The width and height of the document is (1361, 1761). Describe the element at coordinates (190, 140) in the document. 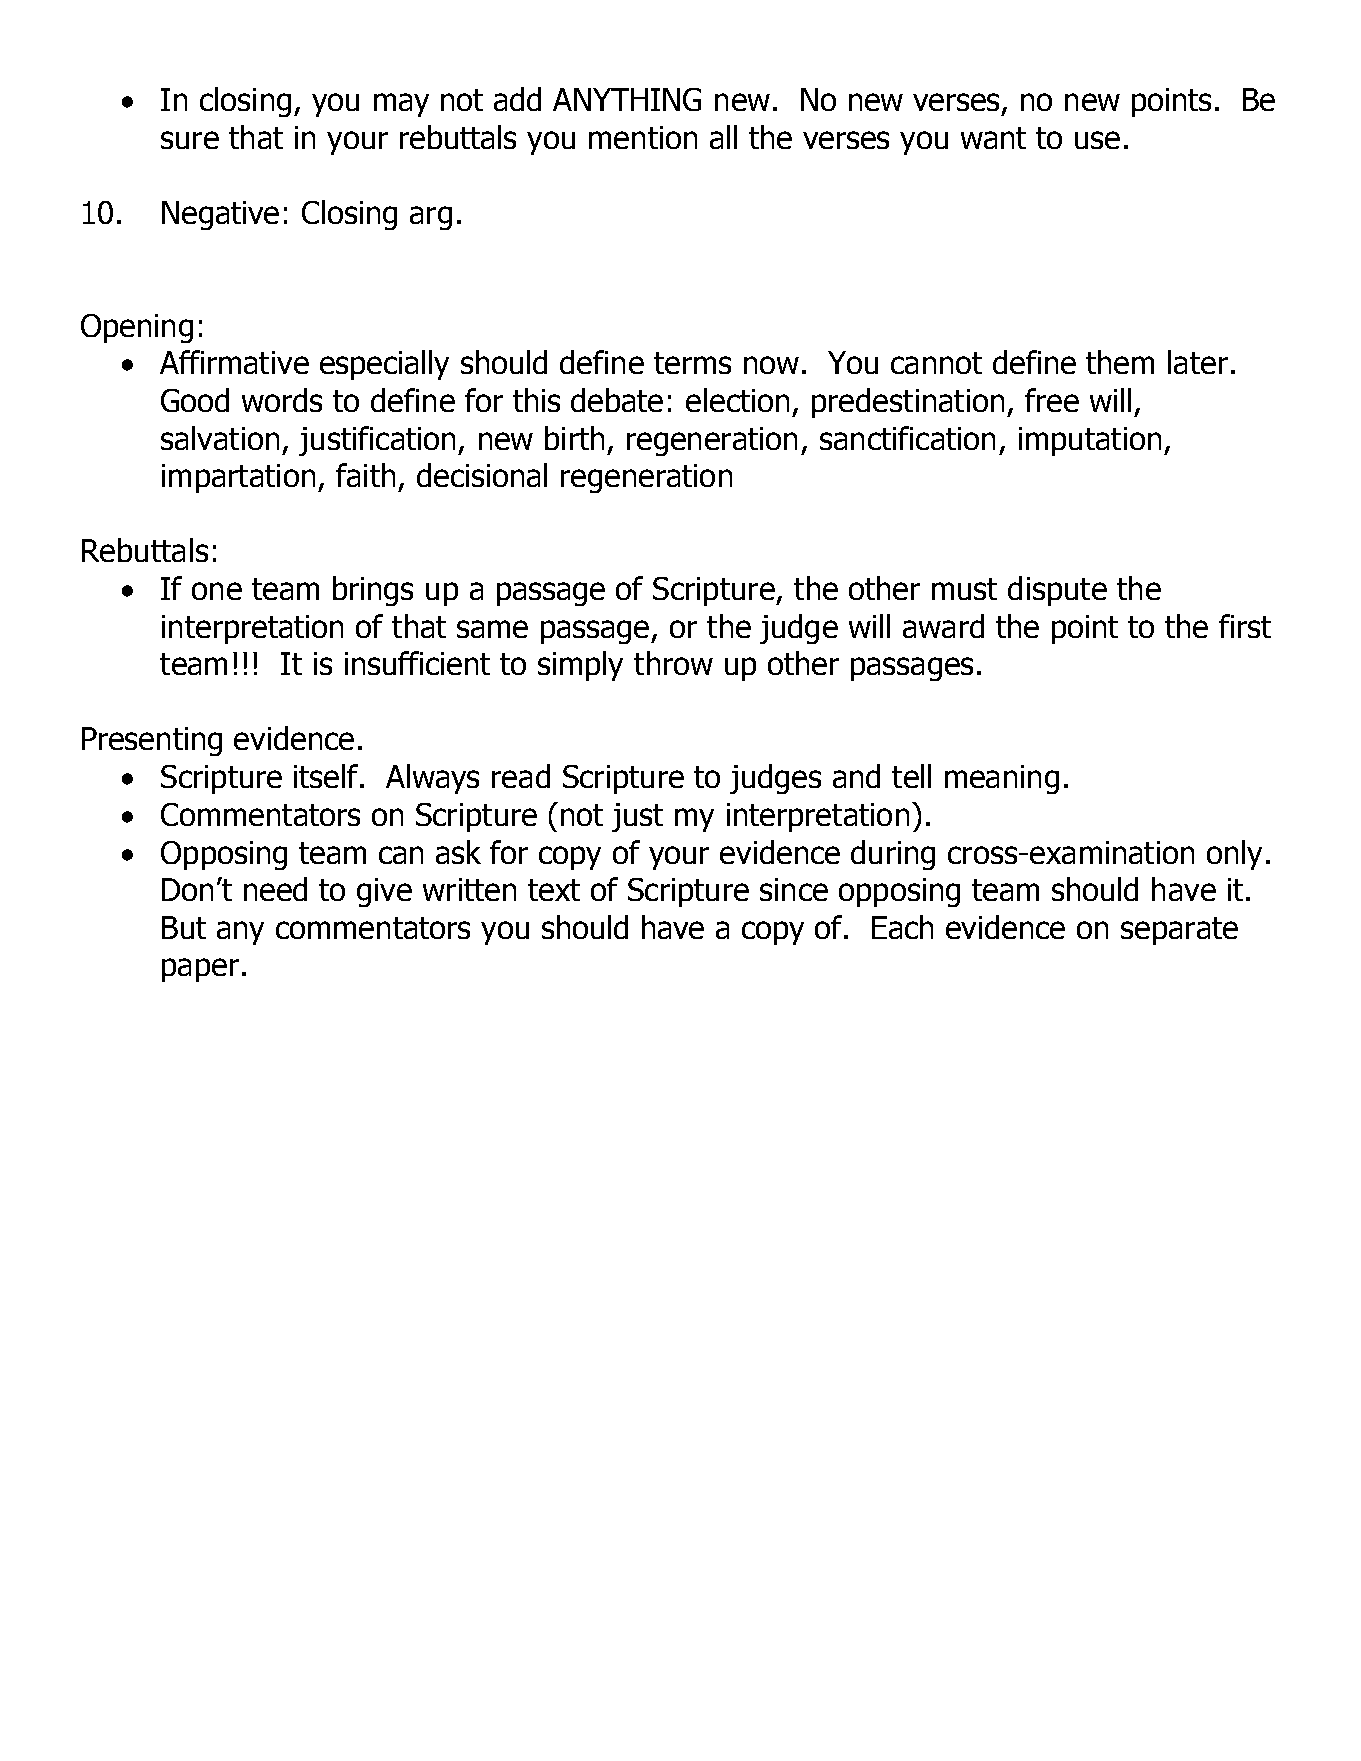

I see `sure` at that location.
